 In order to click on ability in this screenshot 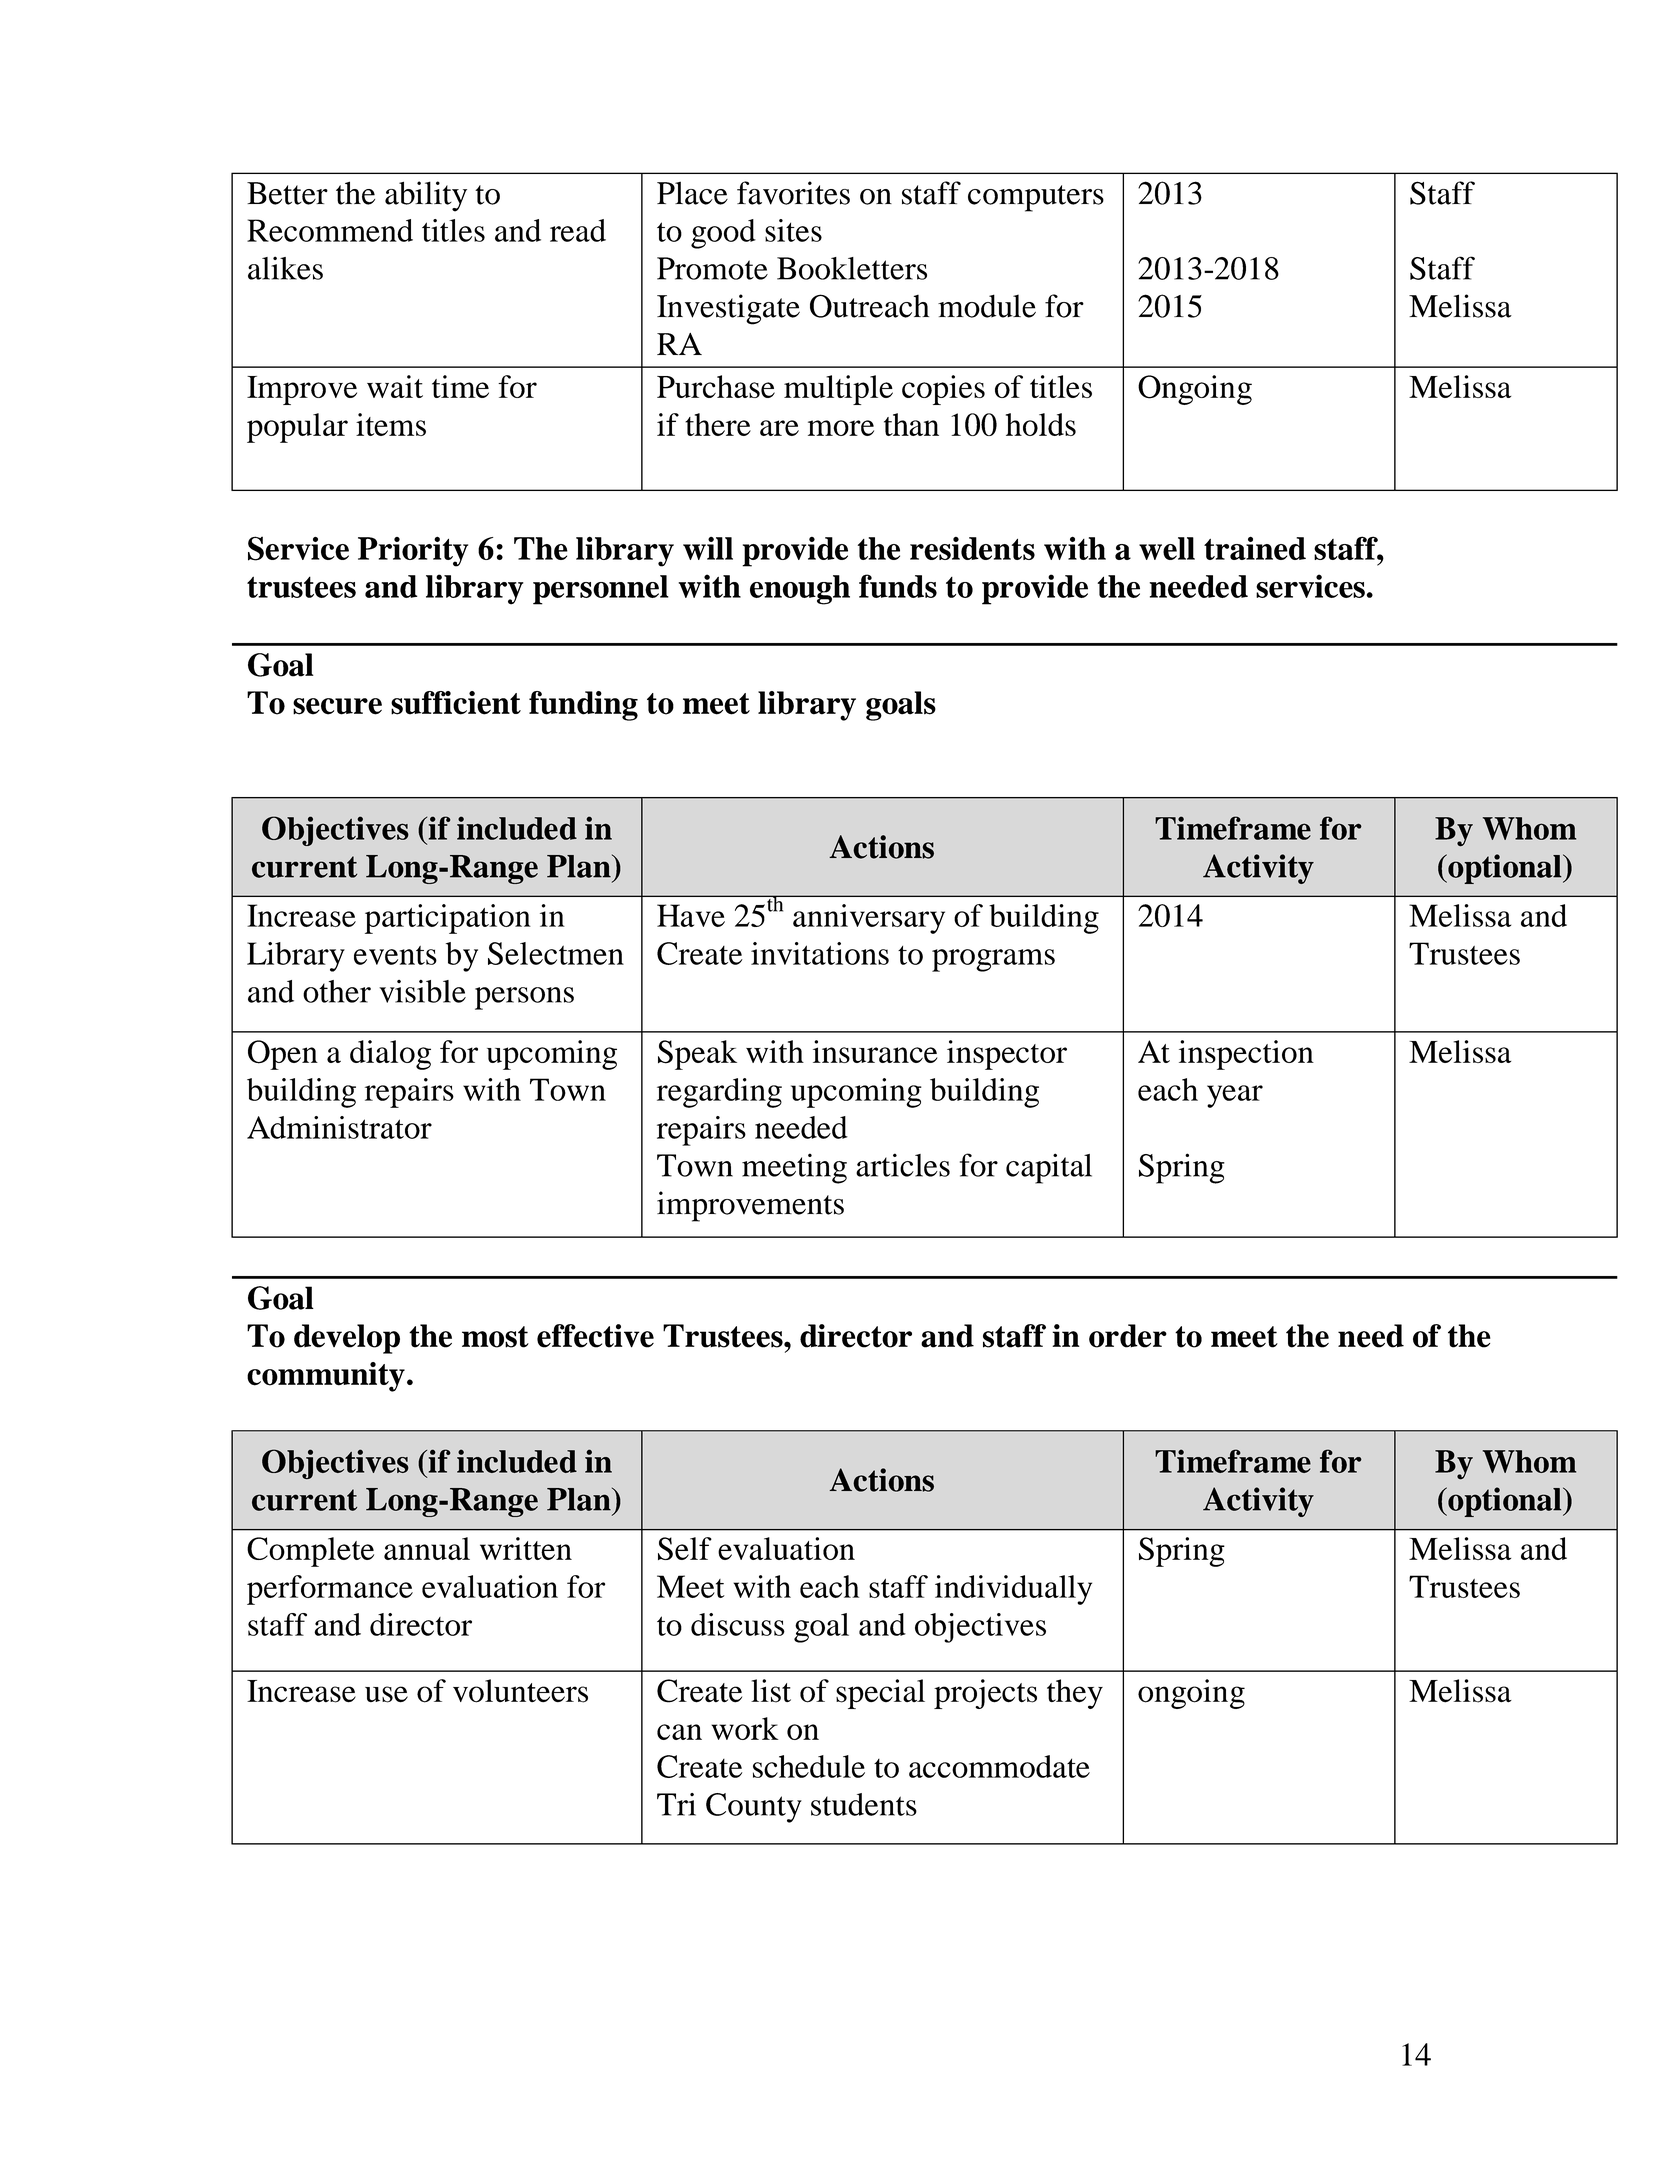, I will do `click(426, 196)`.
